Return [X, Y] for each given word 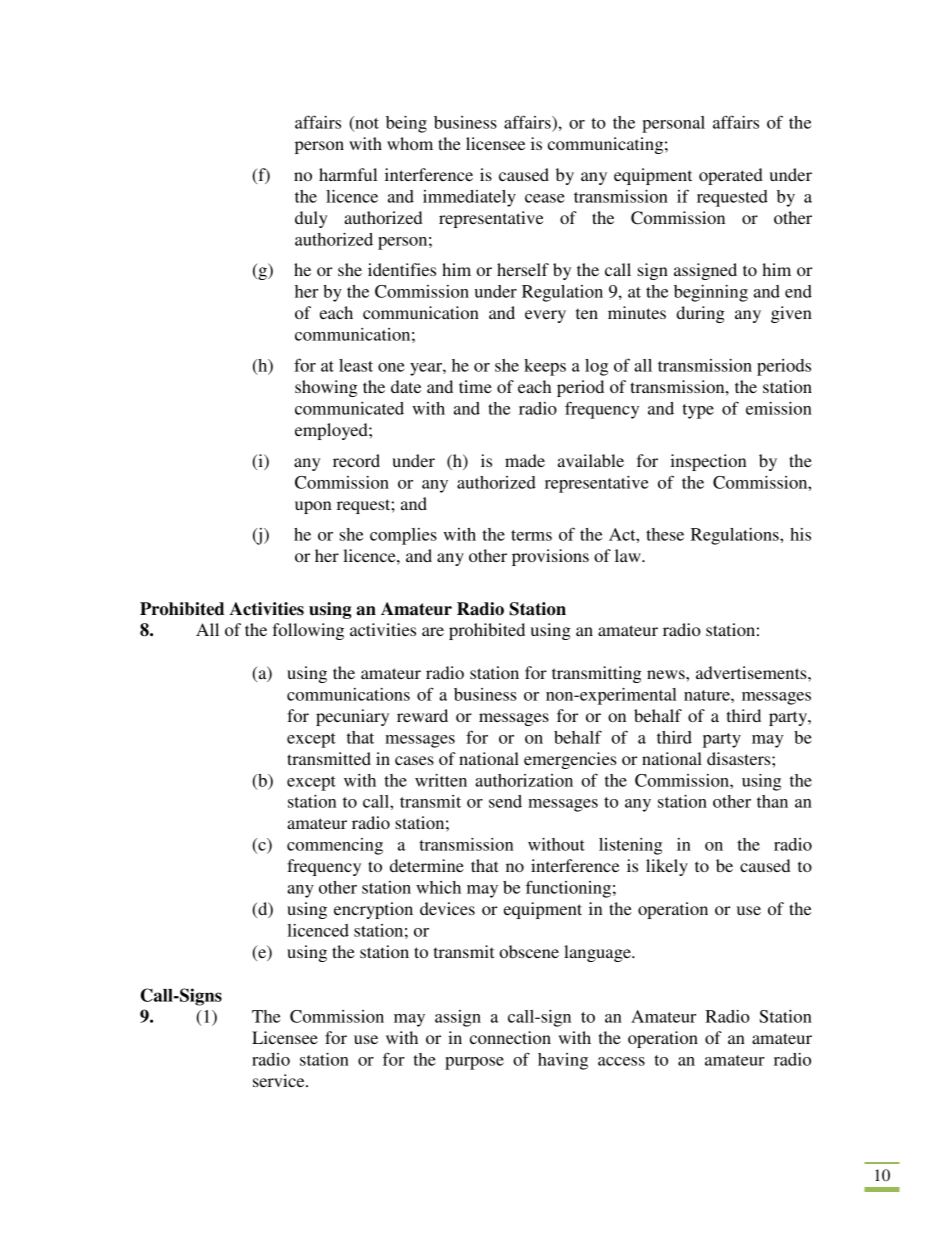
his [800, 534]
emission [779, 408]
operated [731, 176]
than [772, 801]
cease [545, 198]
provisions [550, 557]
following [308, 631]
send [505, 801]
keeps [545, 367]
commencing [335, 846]
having [563, 1061]
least [356, 365]
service [280, 1080]
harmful [348, 174]
